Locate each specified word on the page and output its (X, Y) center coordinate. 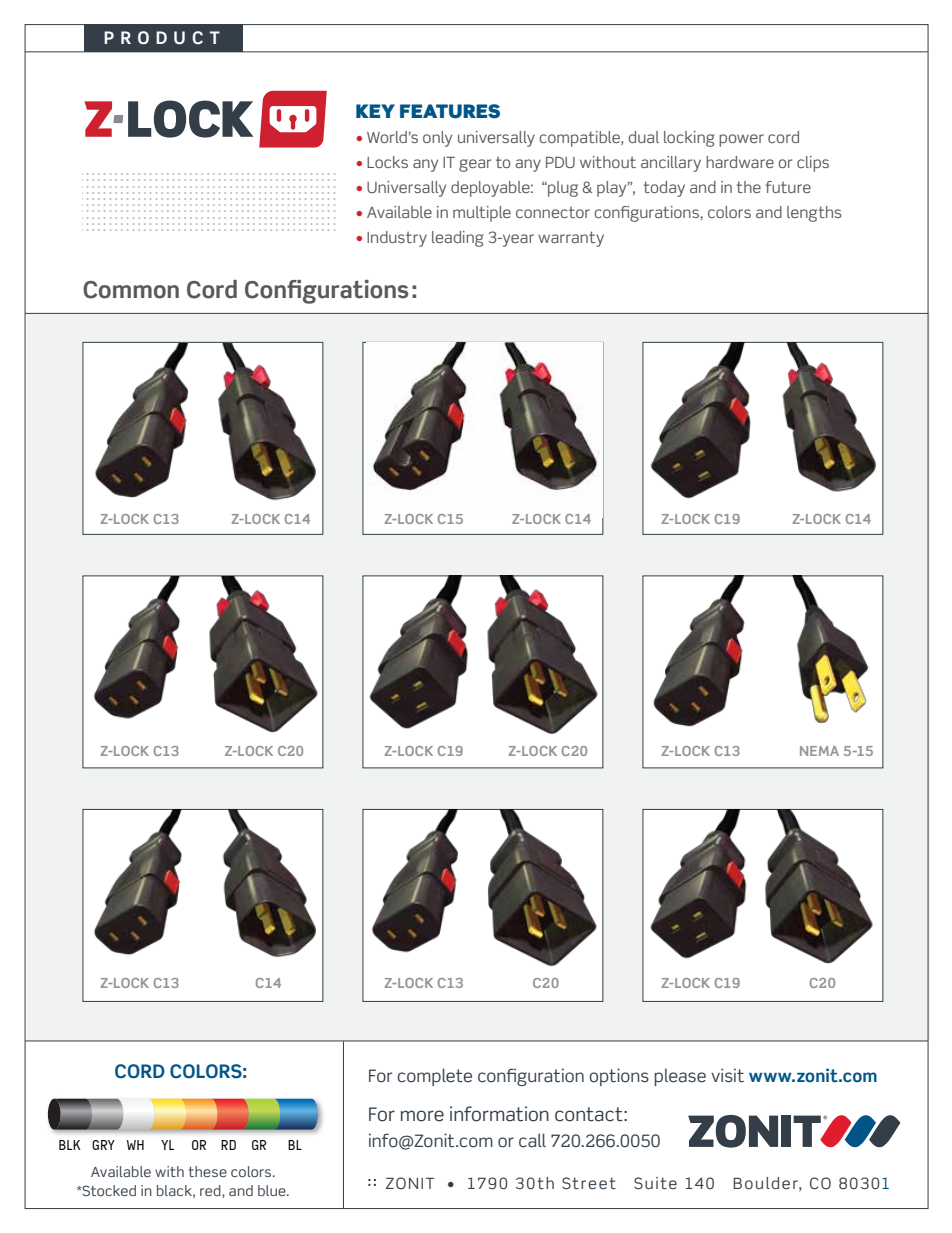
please (680, 1077)
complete (434, 1077)
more (422, 1116)
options (619, 1077)
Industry (397, 239)
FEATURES (450, 111)
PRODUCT (162, 38)
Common (131, 290)
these (208, 1171)
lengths (814, 214)
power (741, 140)
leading (458, 239)
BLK (70, 1145)
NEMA (819, 751)
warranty (571, 239)
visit (727, 1075)
